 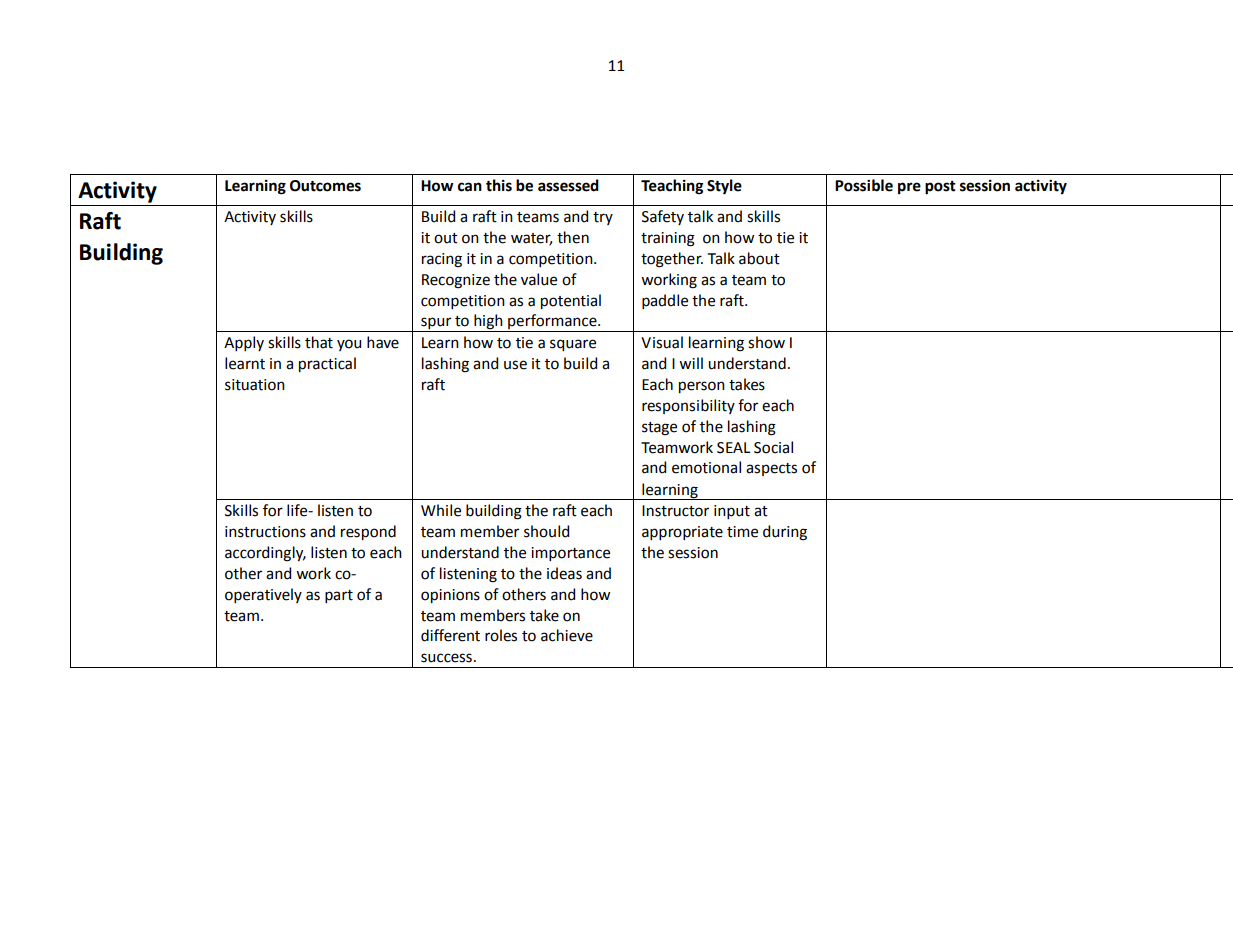 What do you see at coordinates (546, 531) in the screenshot?
I see `should` at bounding box center [546, 531].
